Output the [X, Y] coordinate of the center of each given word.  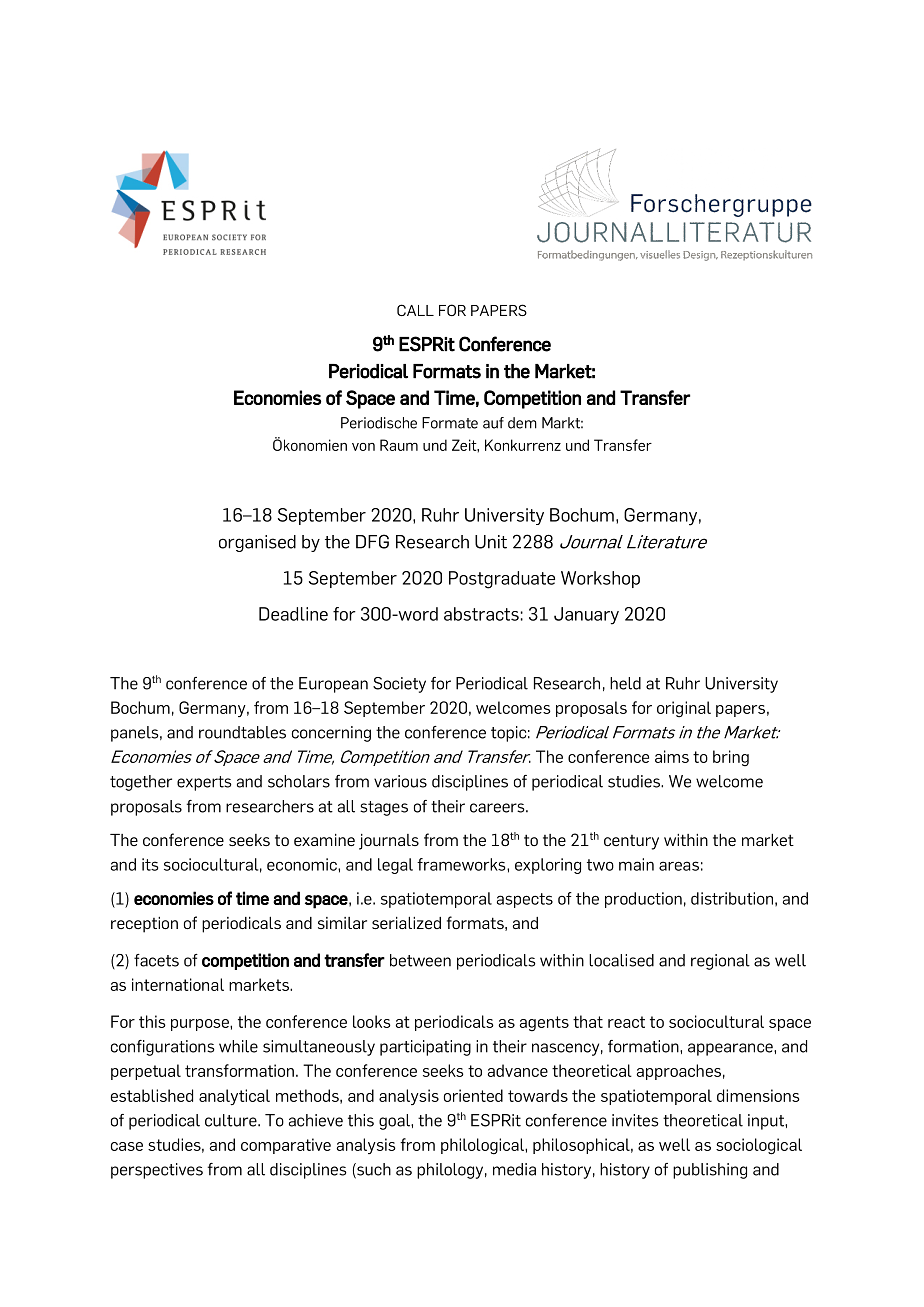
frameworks [462, 864]
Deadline [293, 614]
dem [522, 423]
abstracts [481, 614]
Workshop [600, 579]
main [636, 864]
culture [232, 1120]
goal [395, 1122]
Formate [450, 423]
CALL [415, 310]
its [150, 864]
